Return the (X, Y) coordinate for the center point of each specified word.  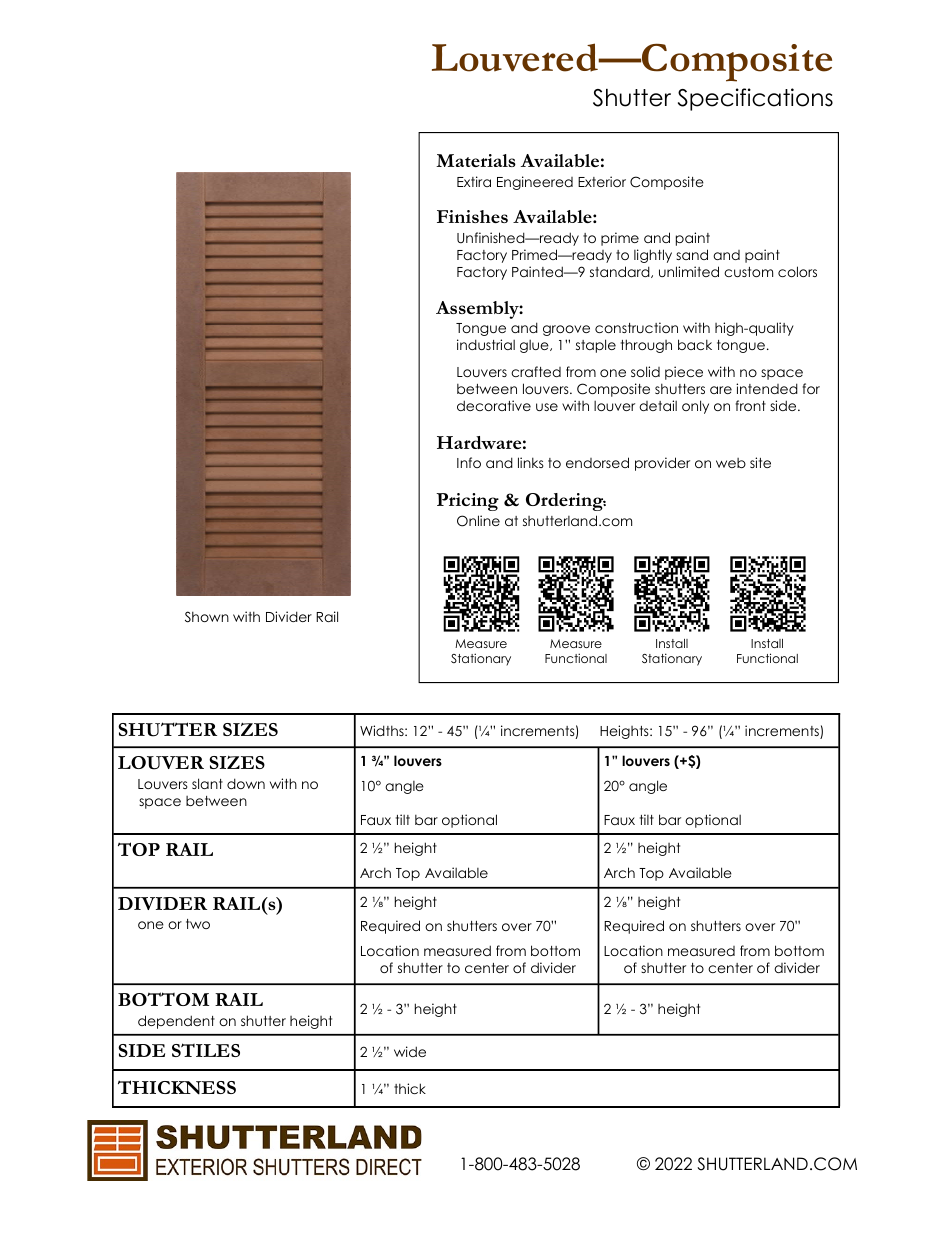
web (731, 463)
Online (478, 521)
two (198, 924)
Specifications (755, 99)
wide (410, 1051)
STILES (206, 1050)
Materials (476, 160)
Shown (207, 617)
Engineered (535, 183)
